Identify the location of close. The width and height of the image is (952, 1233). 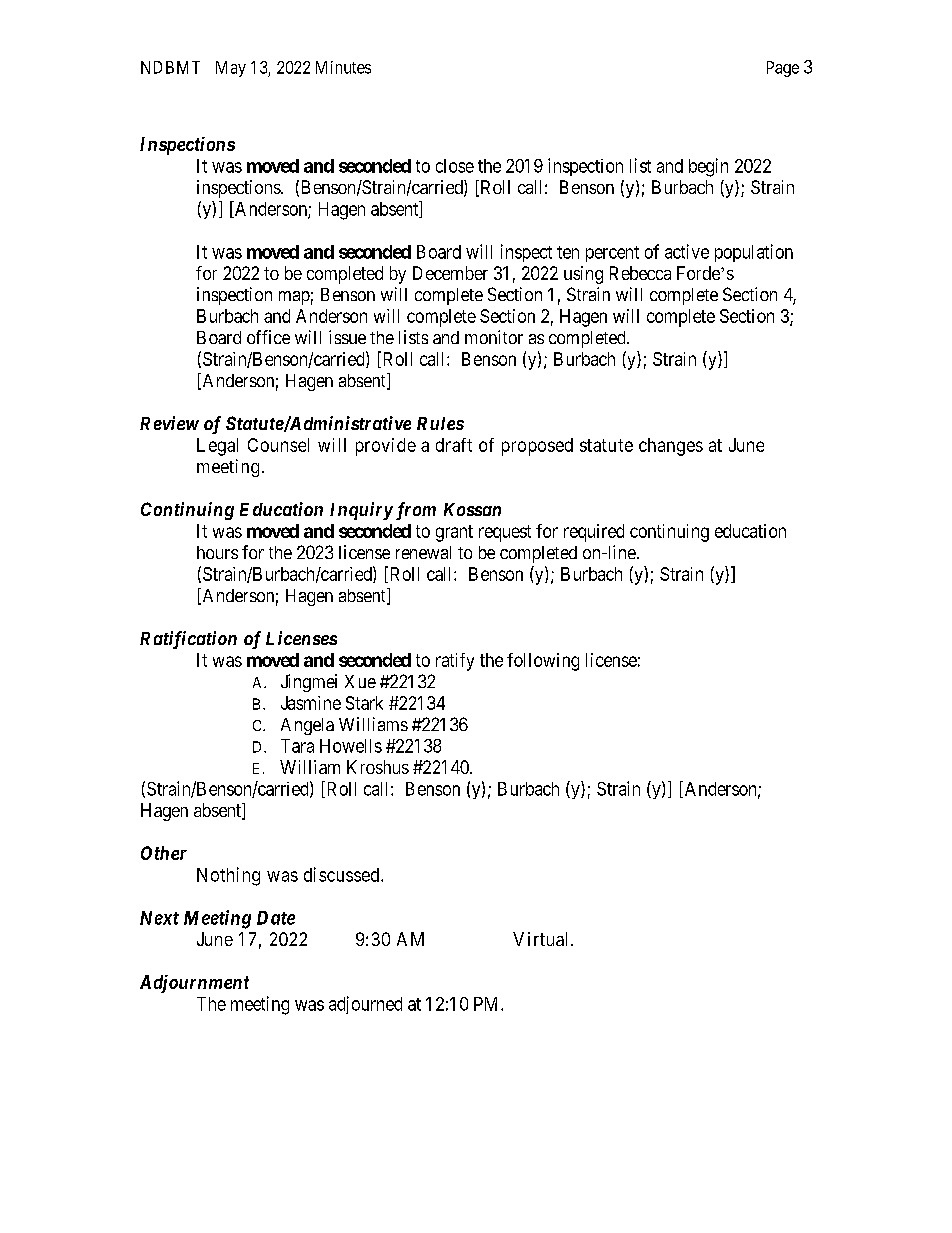
(455, 166).
